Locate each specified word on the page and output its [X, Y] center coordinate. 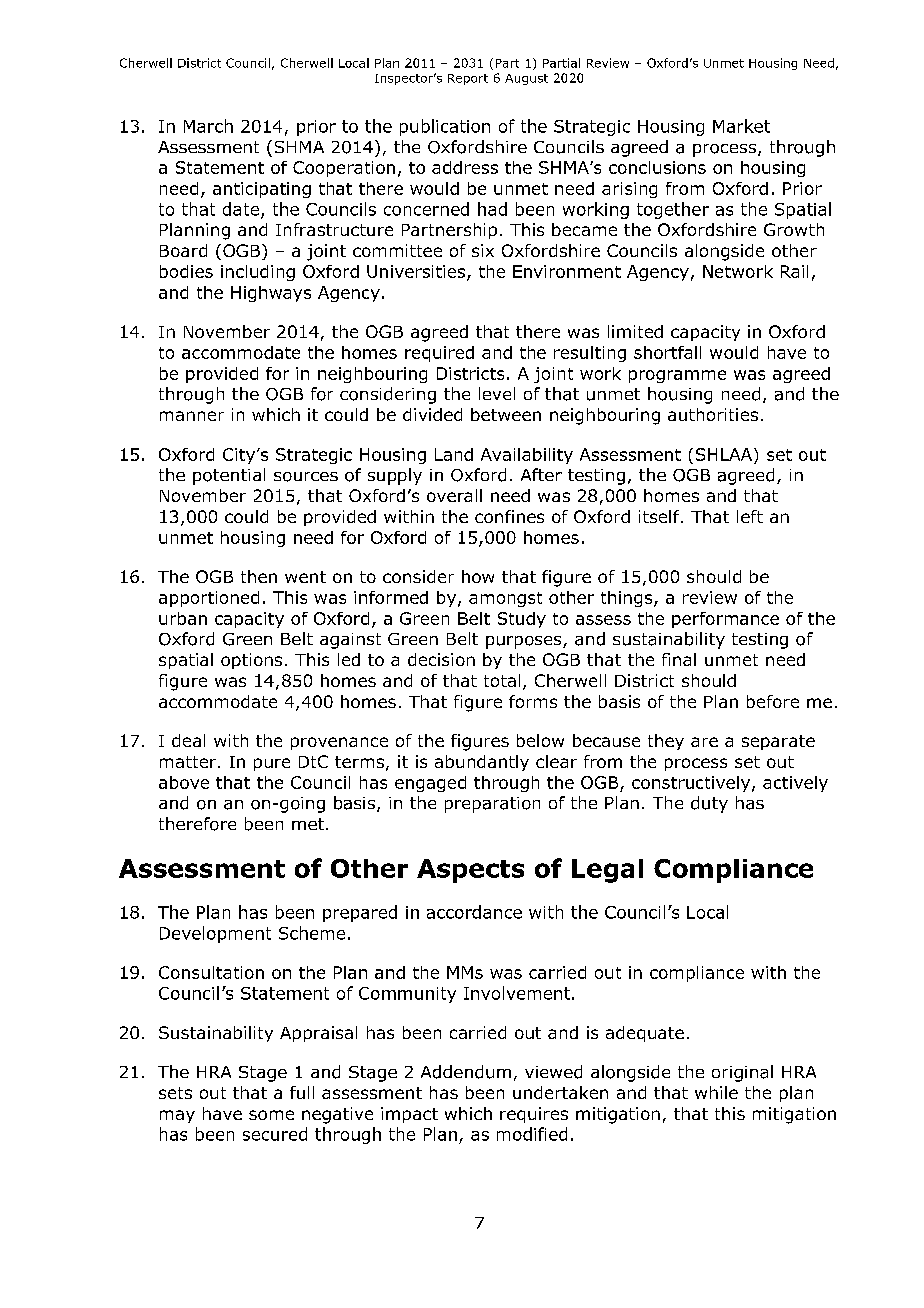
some [271, 1115]
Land [454, 454]
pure [272, 764]
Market [741, 126]
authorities [713, 414]
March [208, 126]
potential [229, 476]
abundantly [482, 763]
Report [468, 79]
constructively [692, 784]
